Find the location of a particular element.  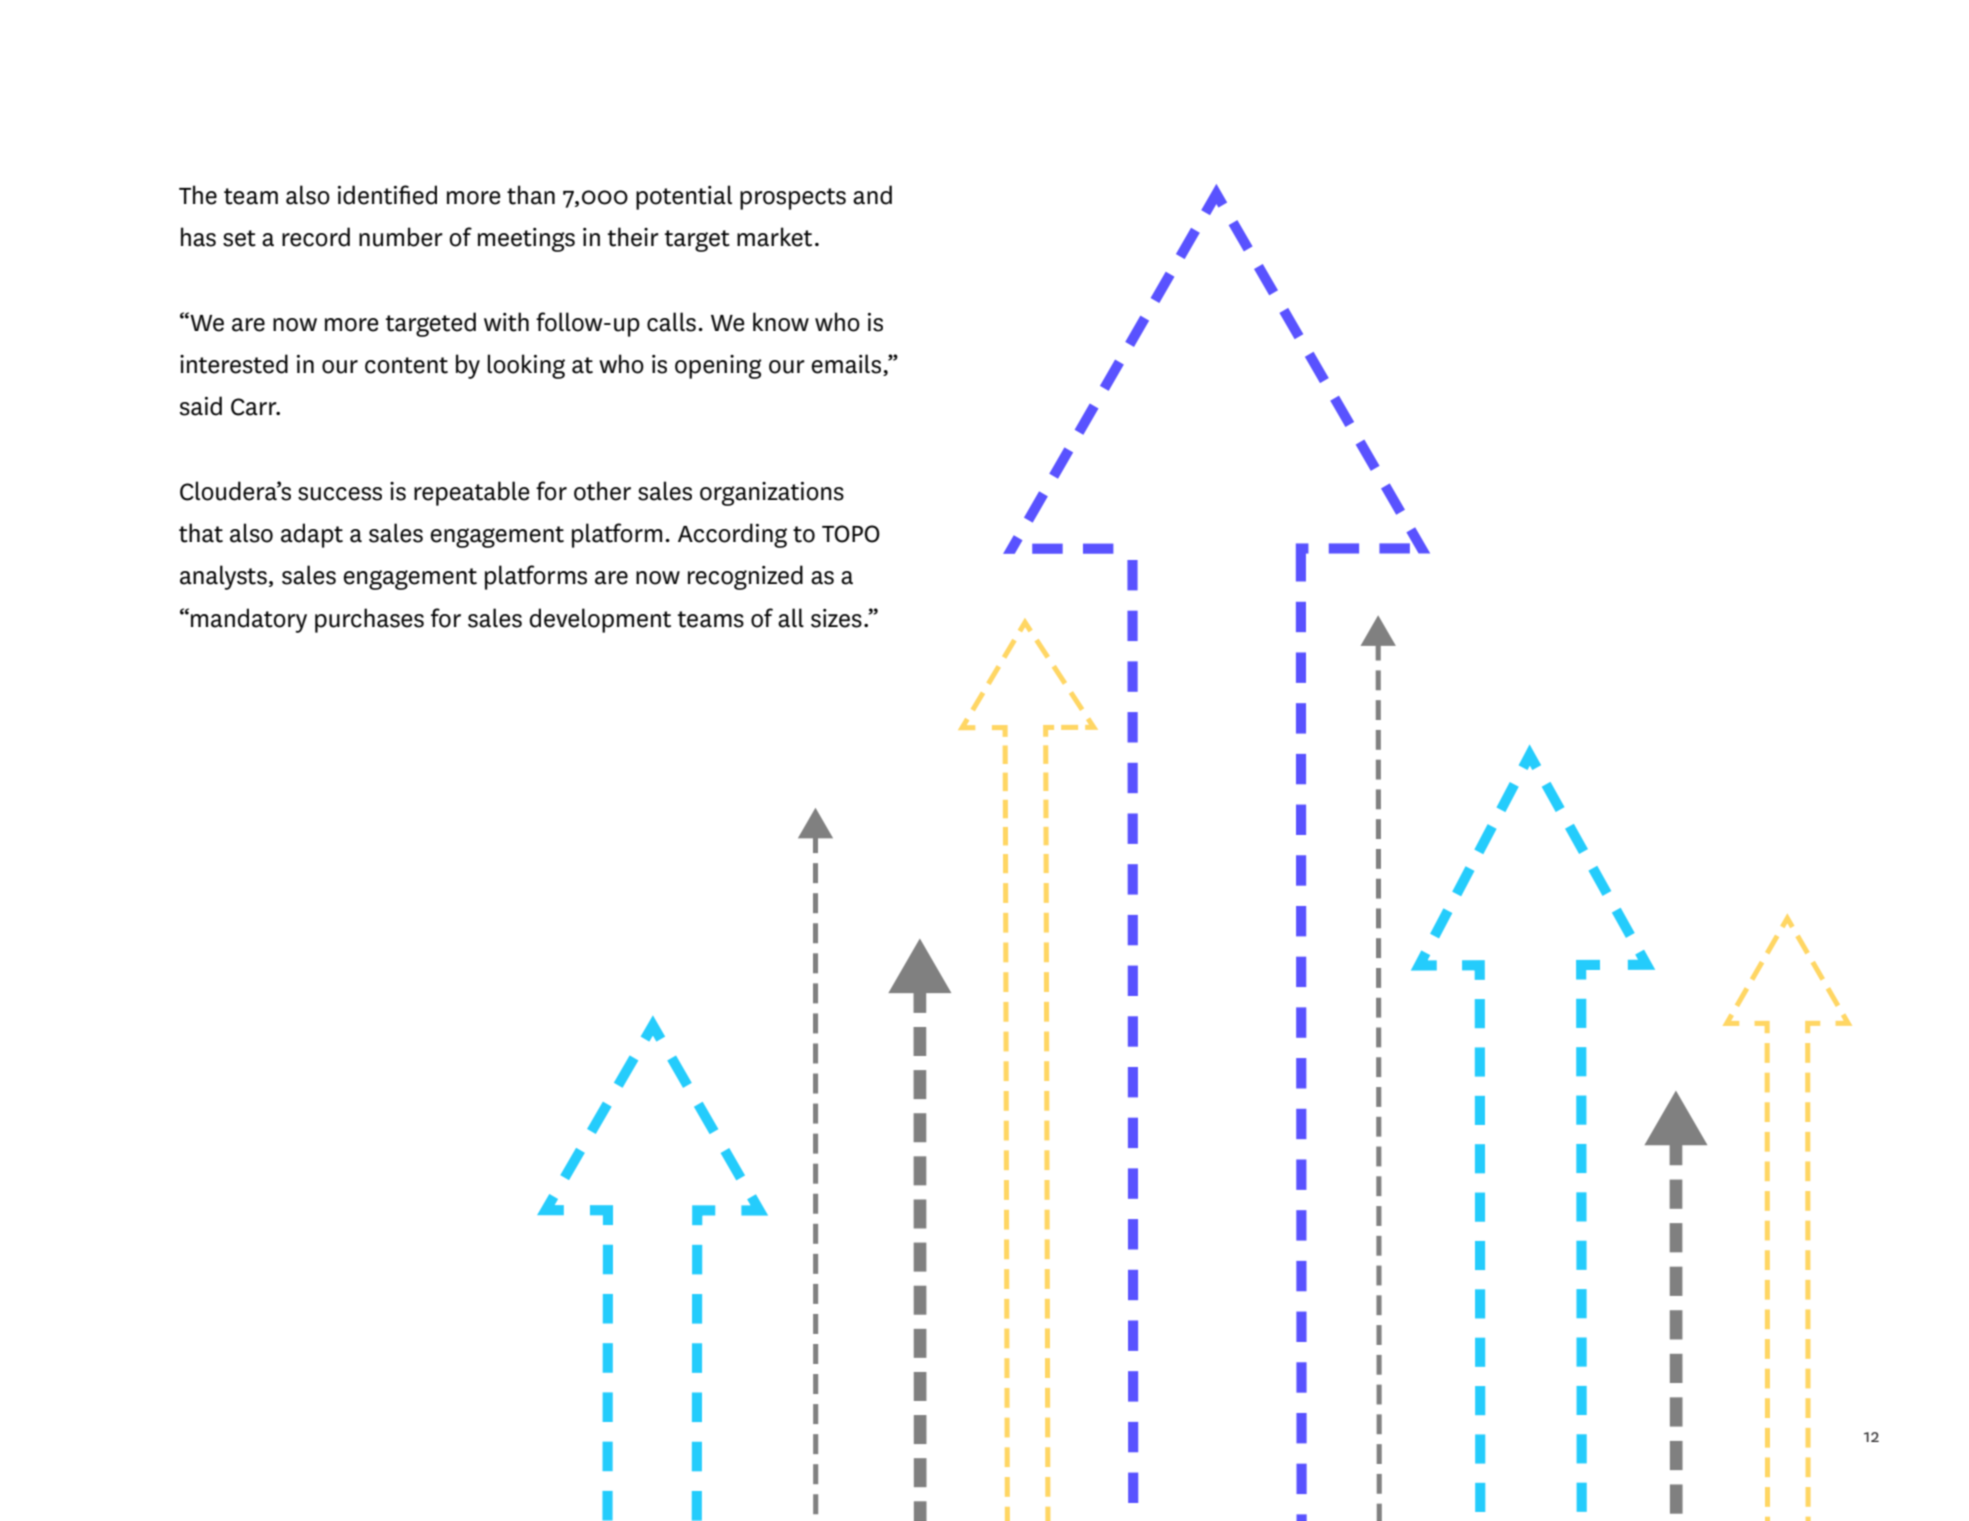

mandatory is located at coordinates (249, 620).
